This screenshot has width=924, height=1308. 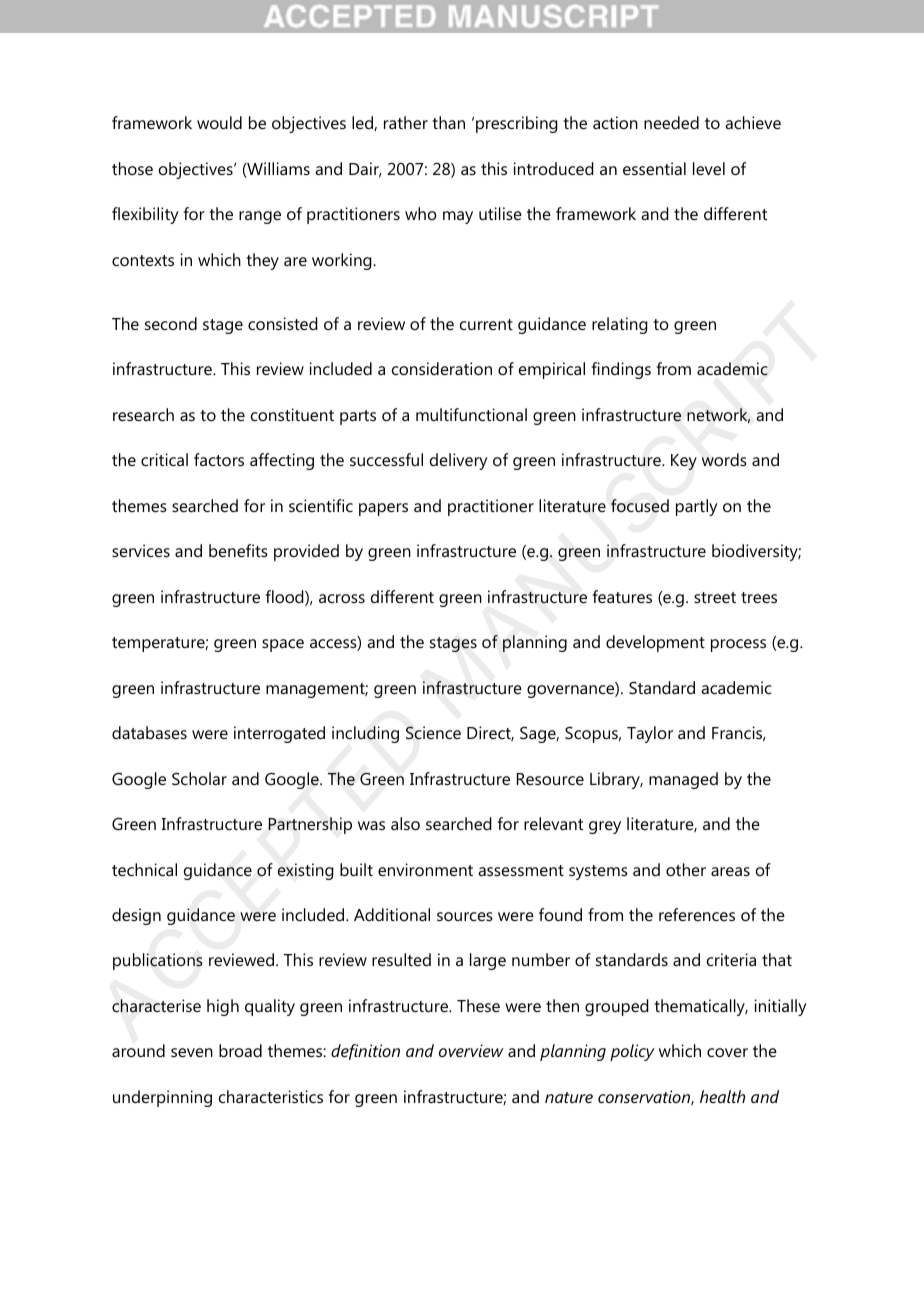 I want to click on than, so click(x=448, y=122).
